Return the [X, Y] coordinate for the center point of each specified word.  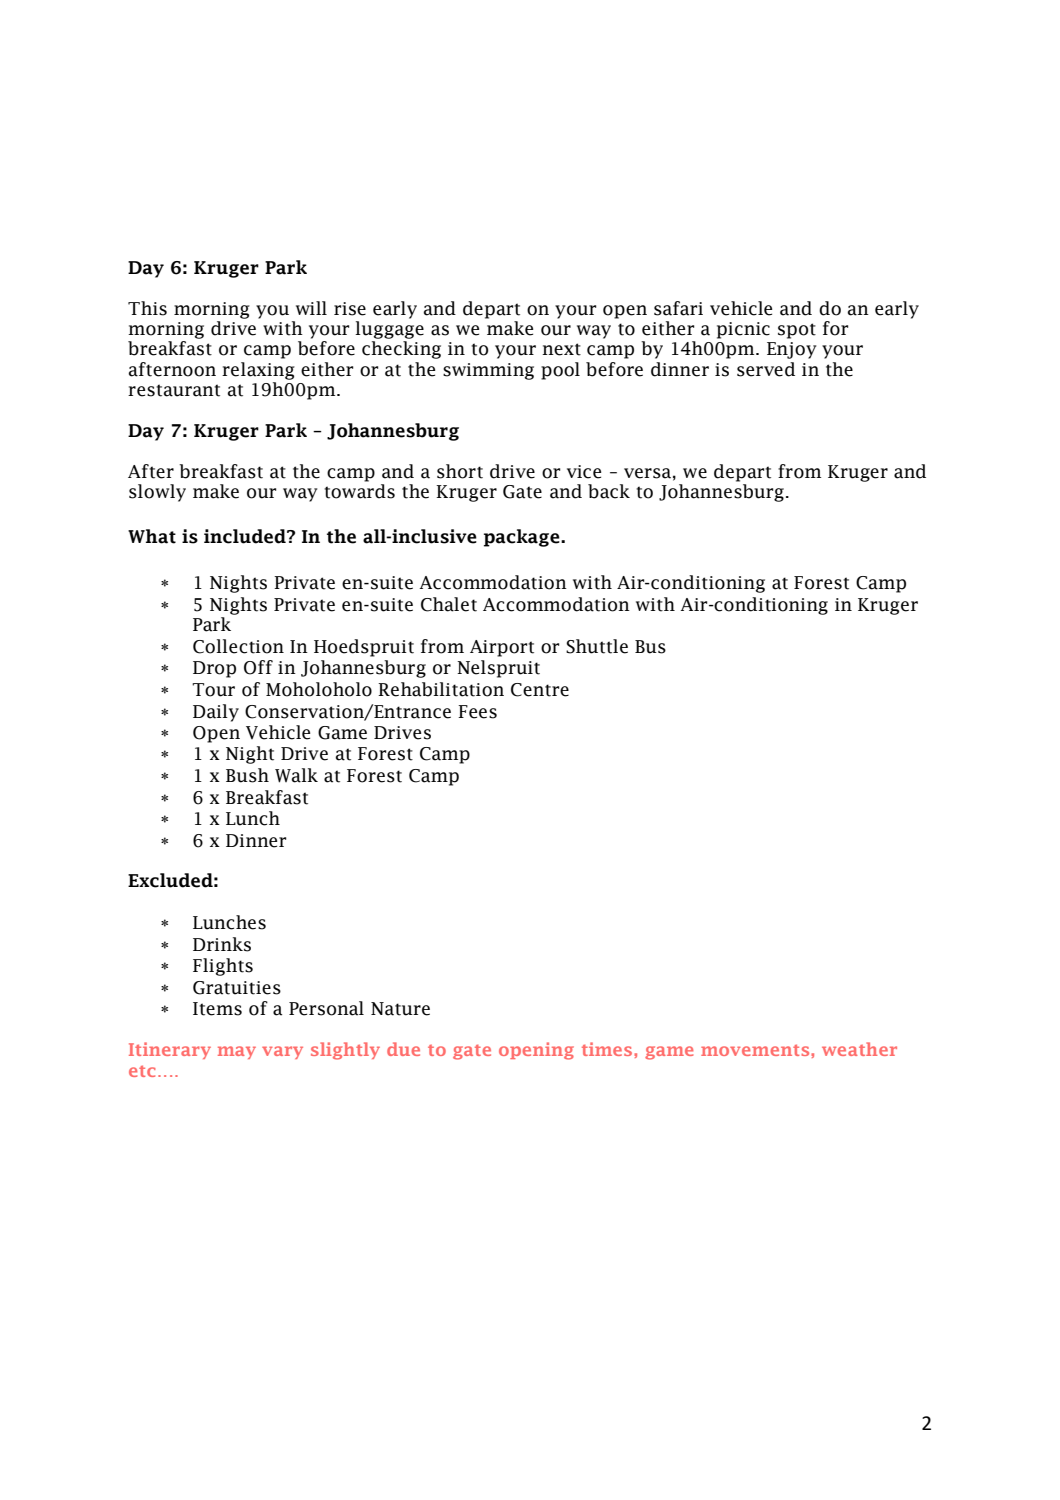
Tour [213, 690]
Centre [540, 690]
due [403, 1049]
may [237, 1052]
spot [797, 331]
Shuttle [597, 646]
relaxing [258, 371]
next [561, 349]
